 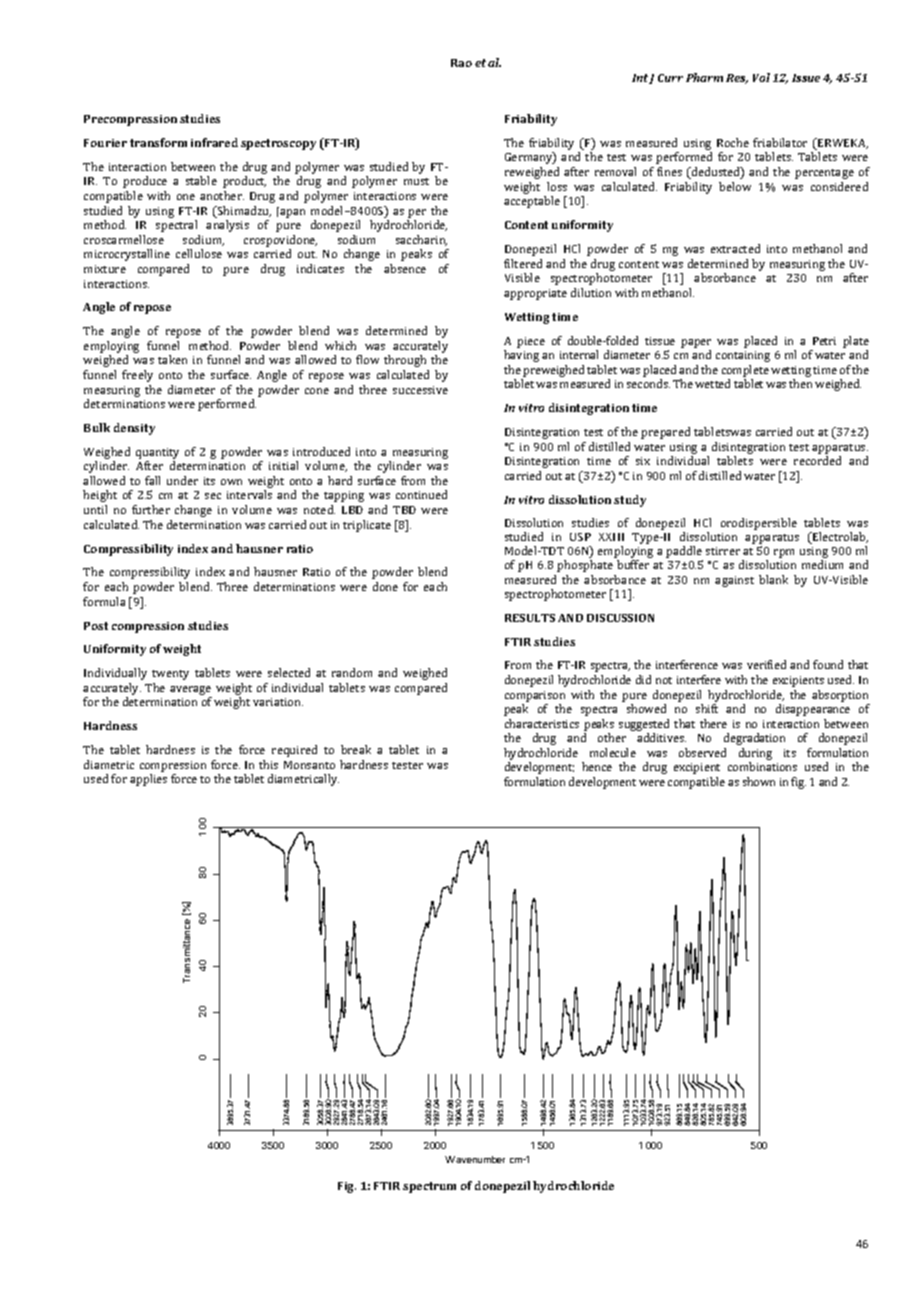 What do you see at coordinates (170, 675) in the screenshot?
I see `twenty` at bounding box center [170, 675].
